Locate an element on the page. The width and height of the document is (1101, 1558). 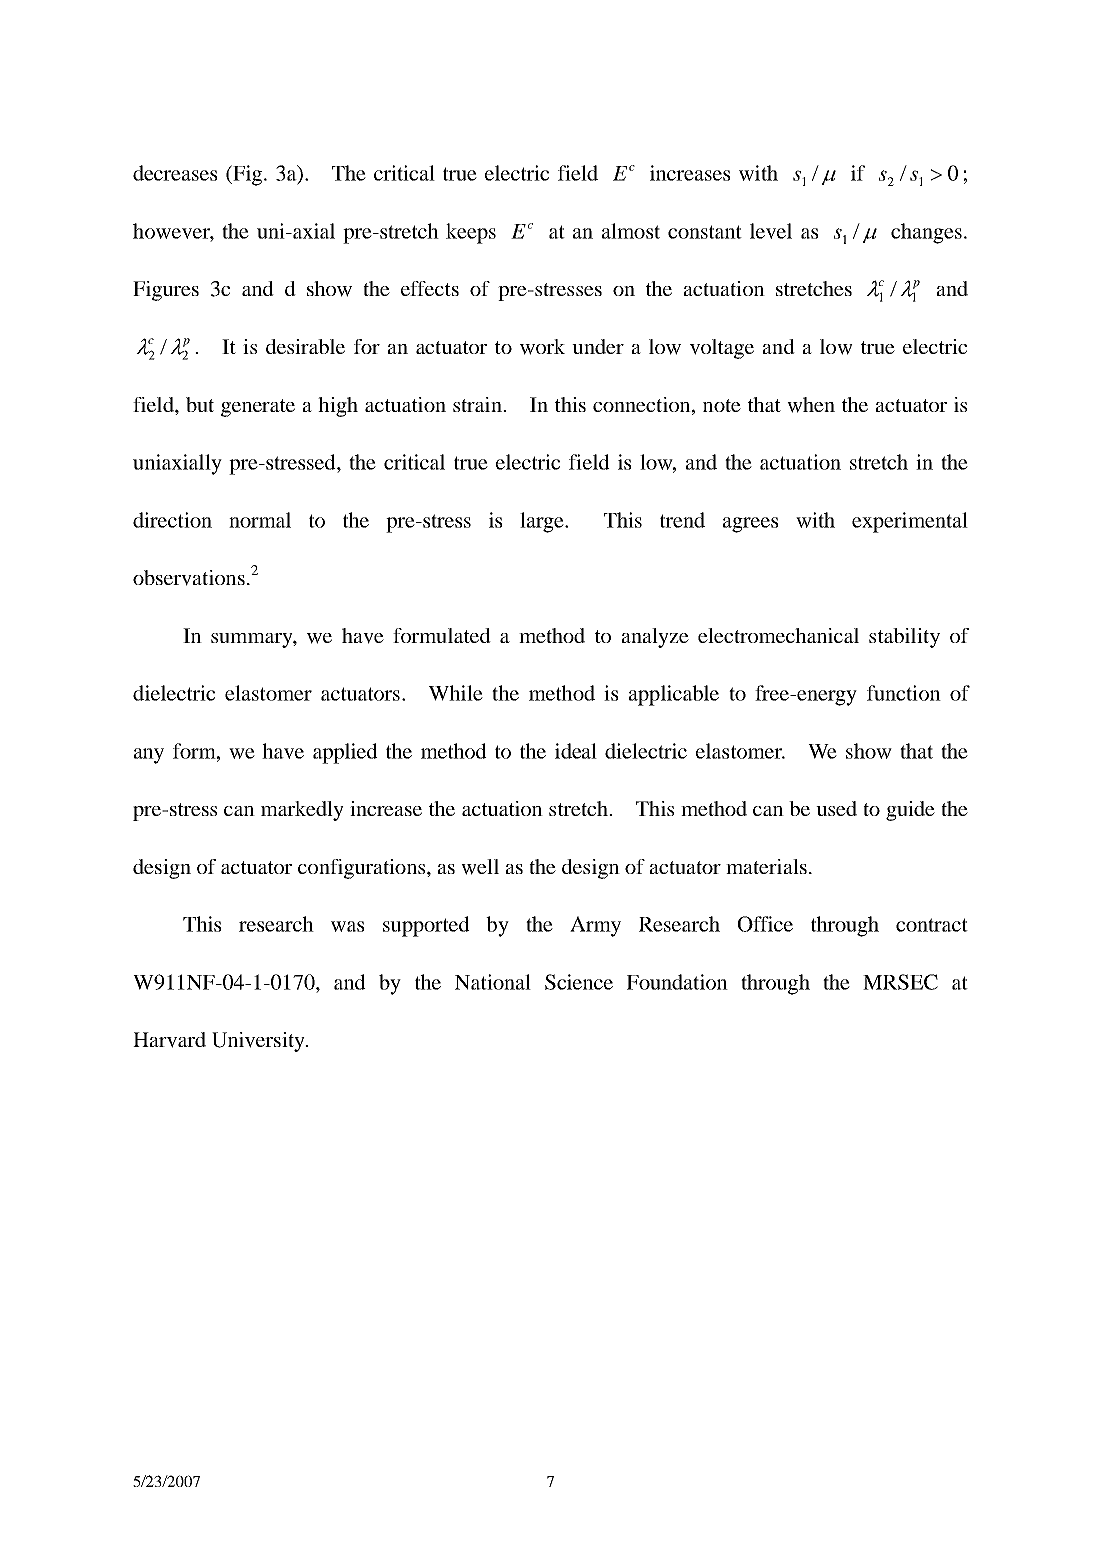
ideal is located at coordinates (576, 751).
